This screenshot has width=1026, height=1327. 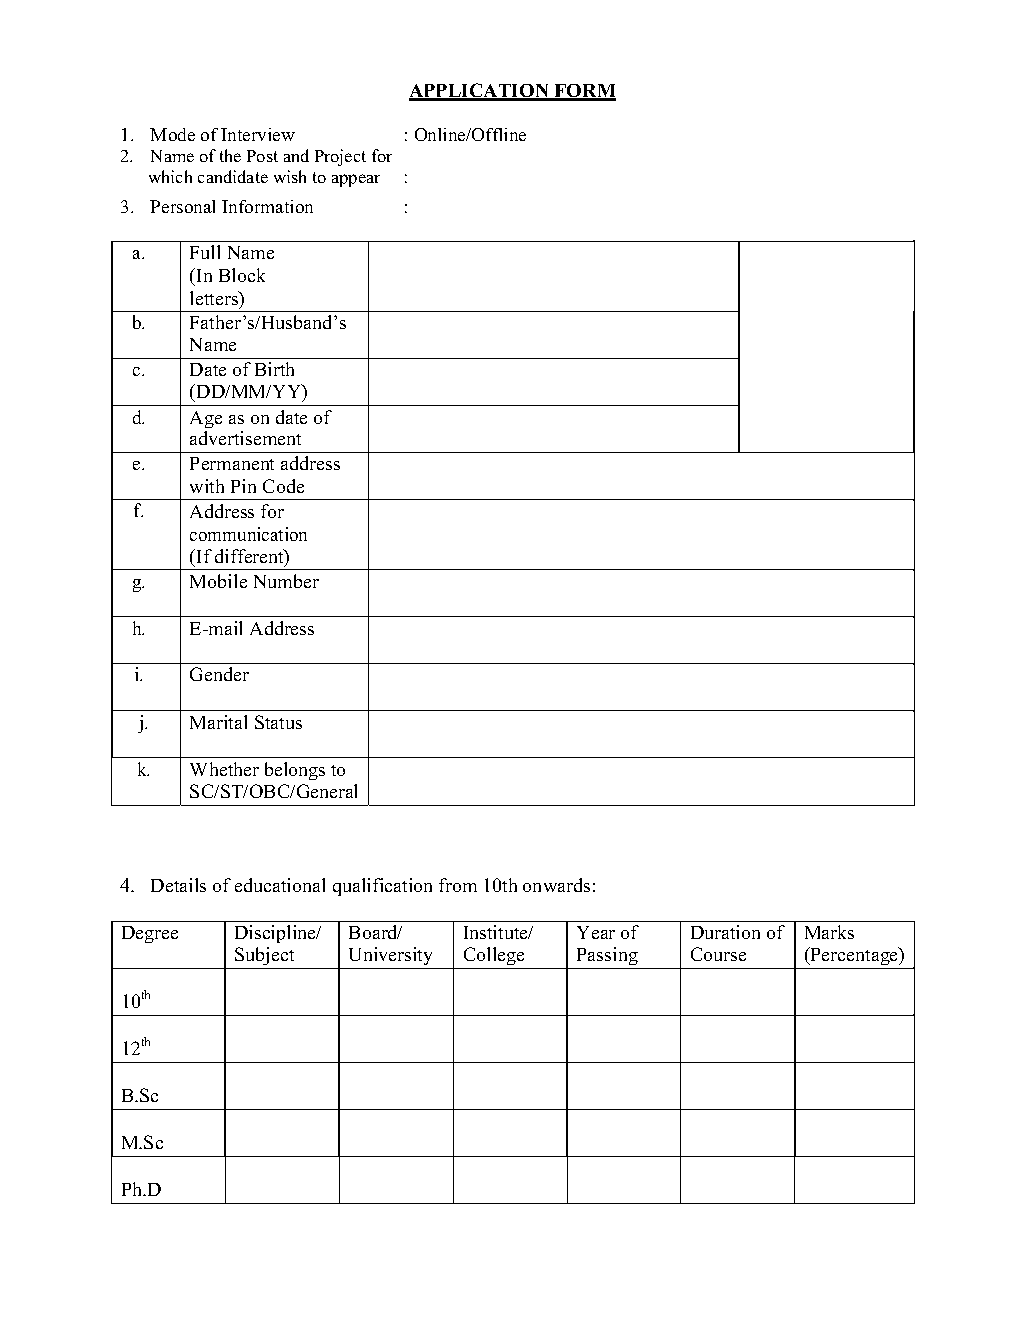 I want to click on Interview, so click(x=258, y=134).
